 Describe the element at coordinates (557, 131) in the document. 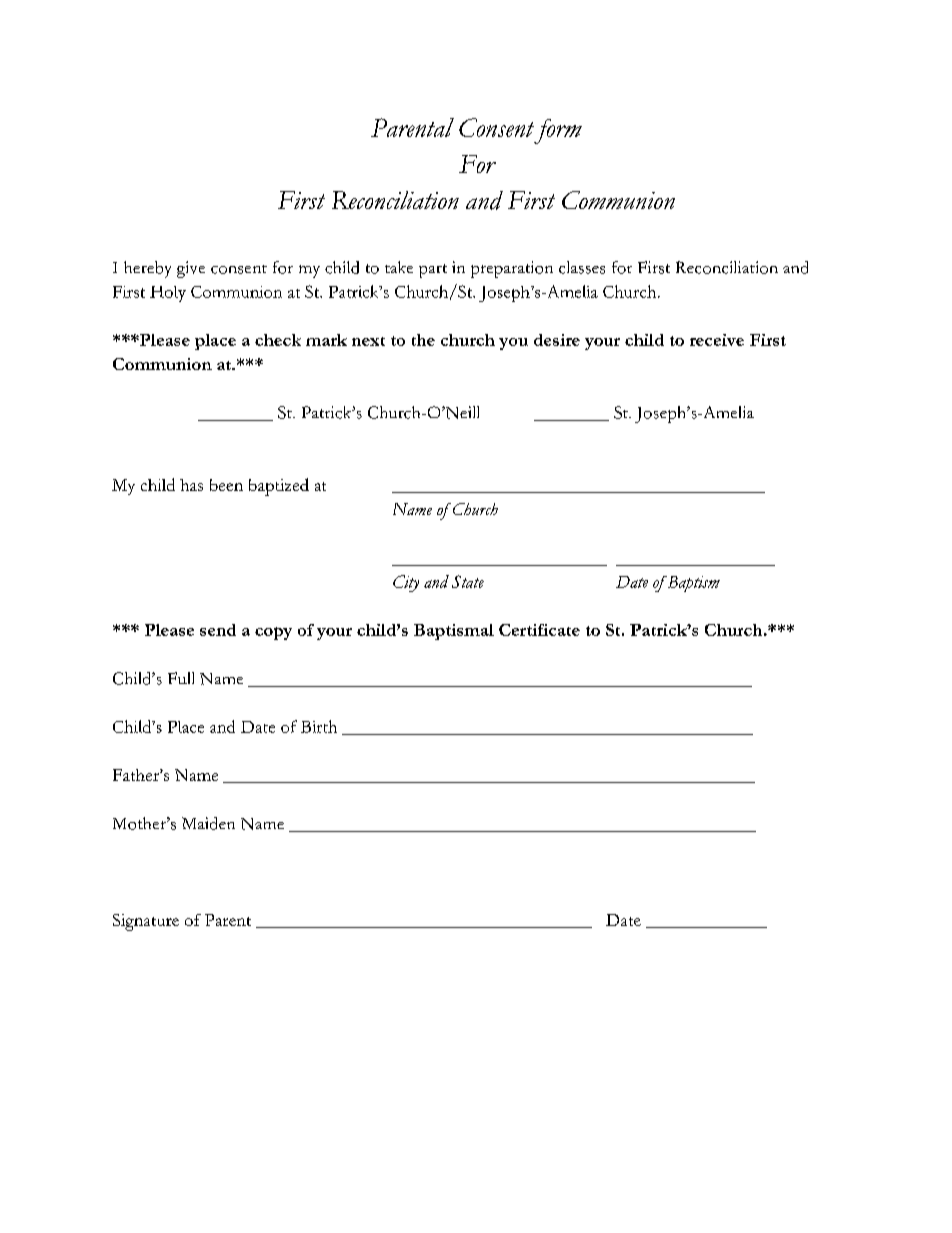

I see `form` at that location.
